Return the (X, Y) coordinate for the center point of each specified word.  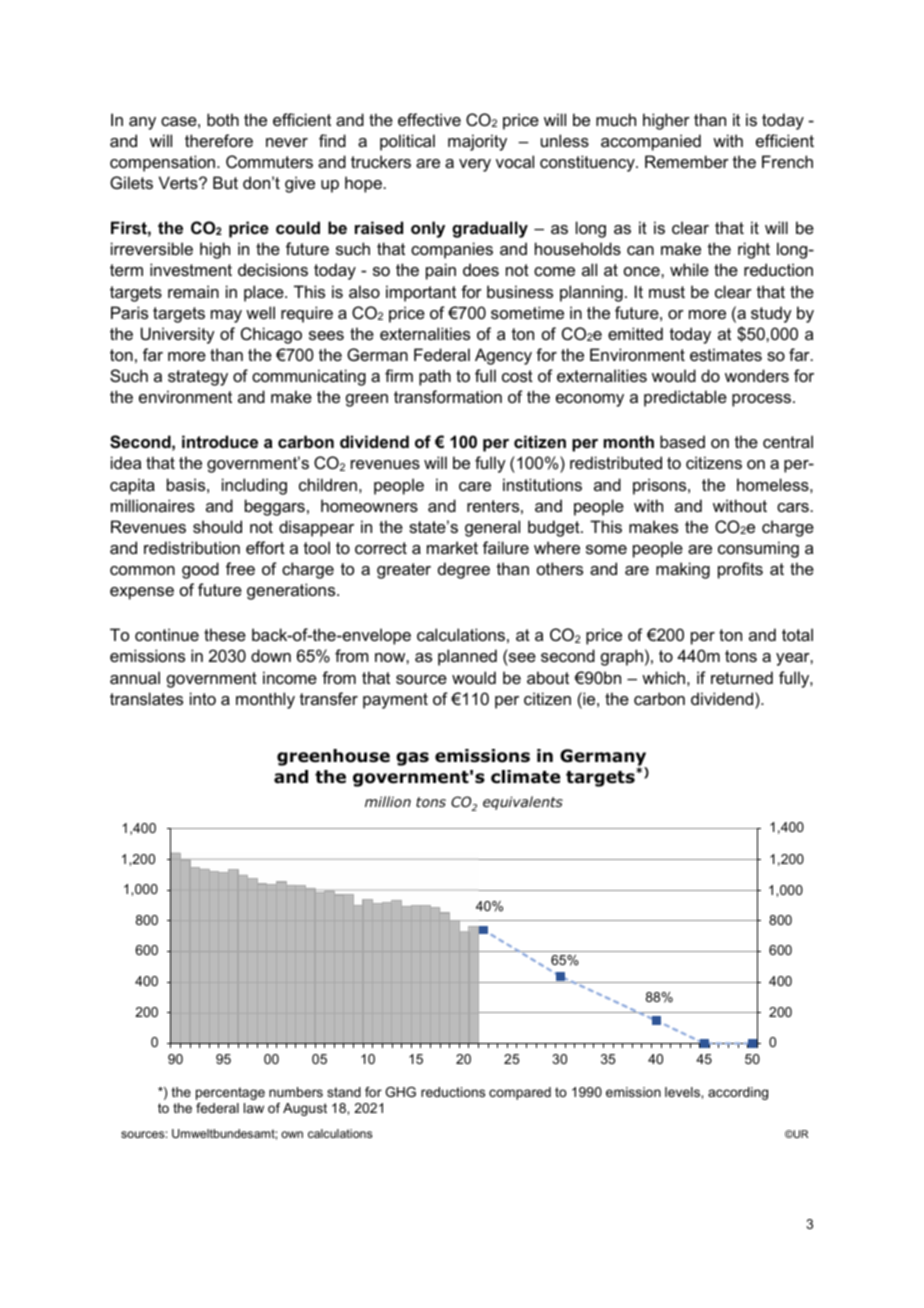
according (738, 1093)
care (475, 486)
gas (412, 759)
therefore (219, 140)
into (203, 698)
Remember (687, 161)
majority (477, 142)
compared (520, 1093)
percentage (230, 1093)
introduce (220, 441)
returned (742, 677)
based (682, 441)
